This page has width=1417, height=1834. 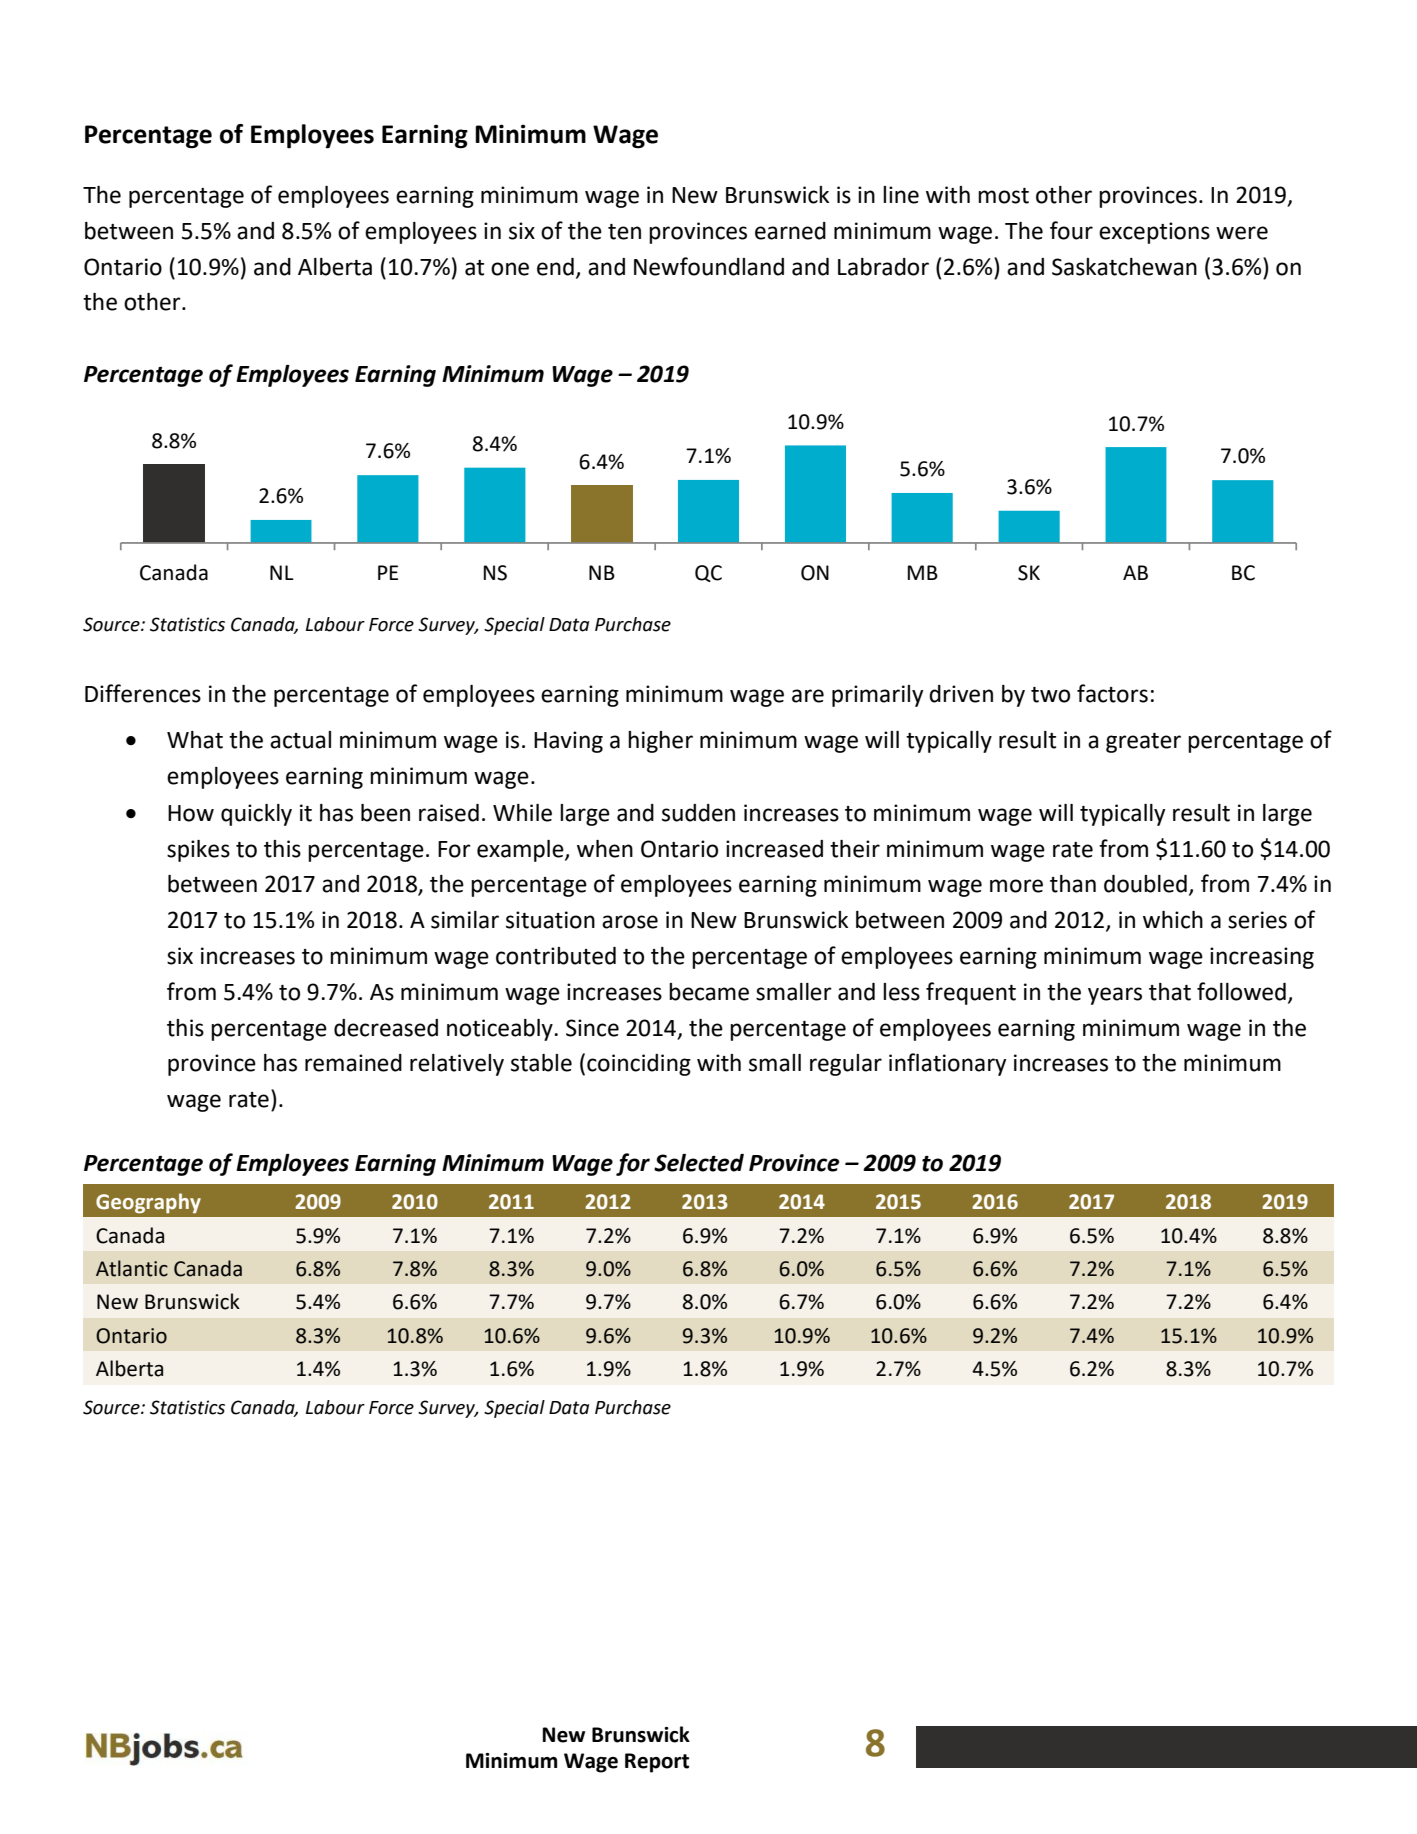 What do you see at coordinates (1154, 233) in the page?
I see `exceptions` at bounding box center [1154, 233].
